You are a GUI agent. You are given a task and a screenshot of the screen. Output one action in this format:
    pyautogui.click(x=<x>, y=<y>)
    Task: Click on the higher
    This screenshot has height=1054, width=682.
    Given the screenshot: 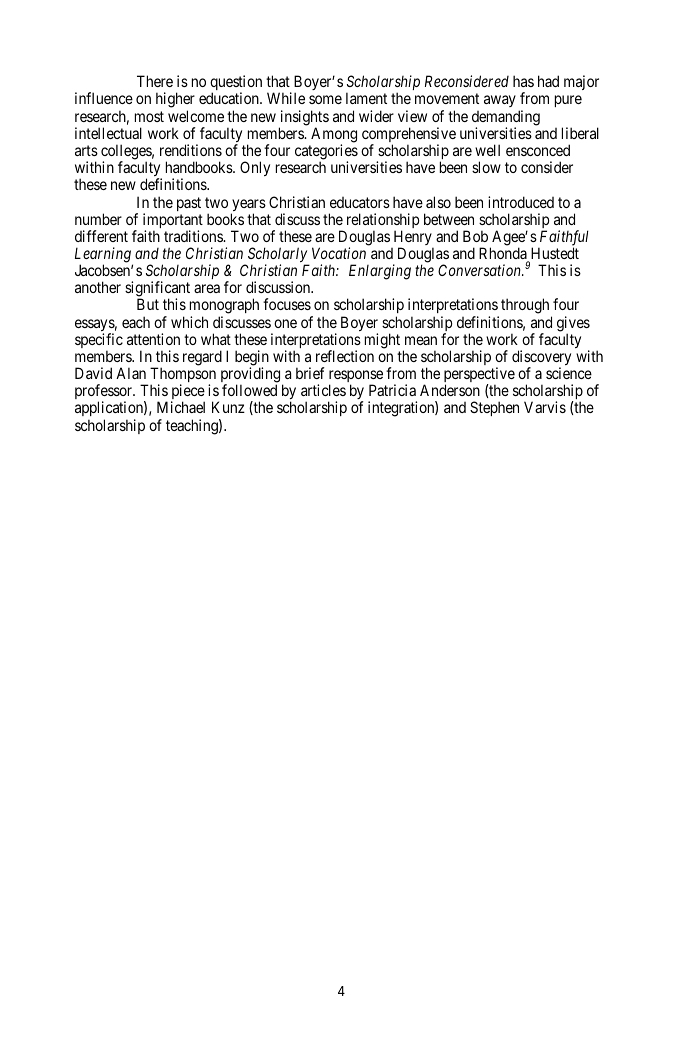 What is the action you would take?
    pyautogui.click(x=175, y=101)
